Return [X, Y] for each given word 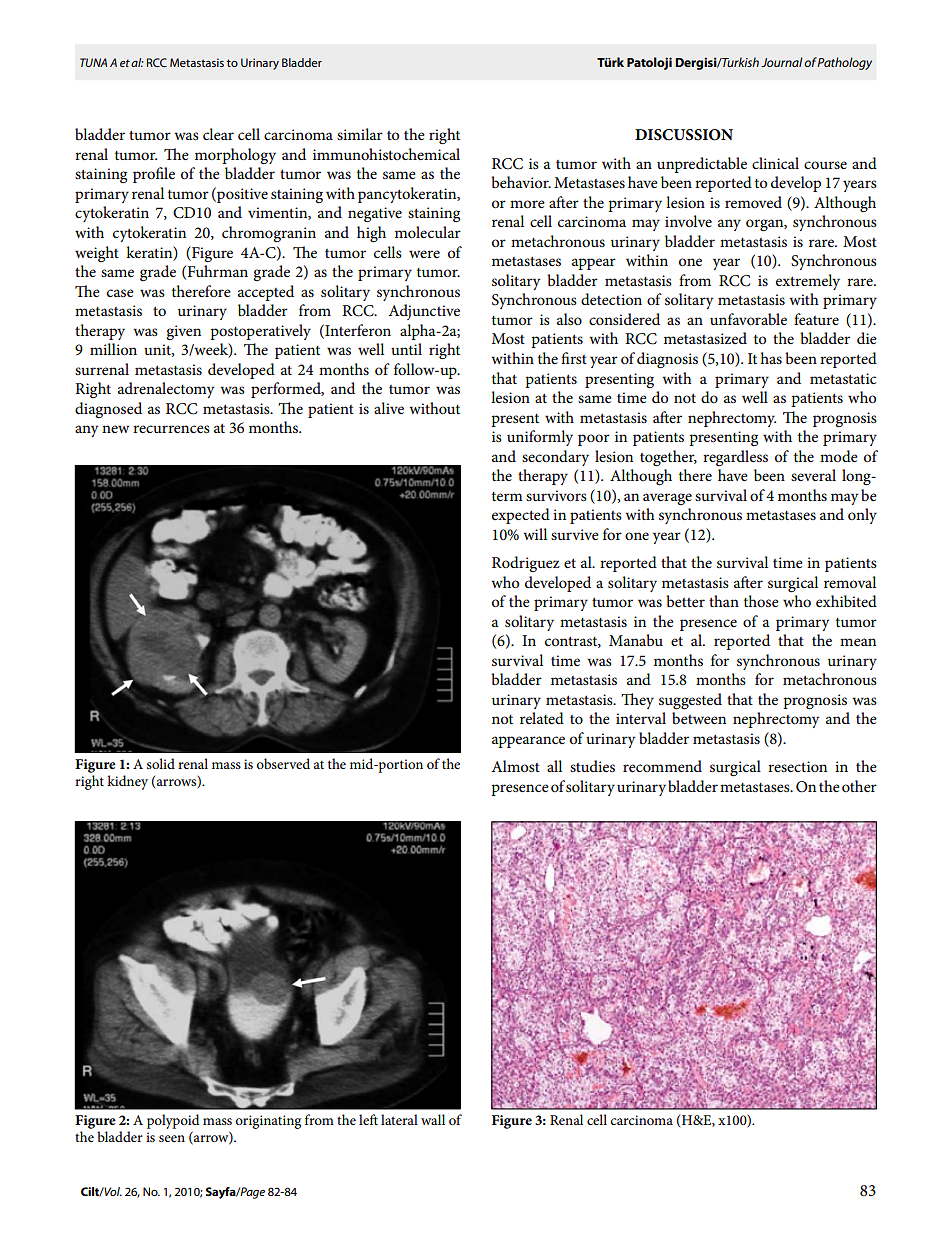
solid [161, 763]
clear [218, 134]
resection [797, 766]
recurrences [171, 429]
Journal [782, 62]
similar [360, 134]
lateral [399, 1119]
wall [433, 1119]
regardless [735, 458]
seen [172, 1138]
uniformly [540, 438]
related [542, 718]
